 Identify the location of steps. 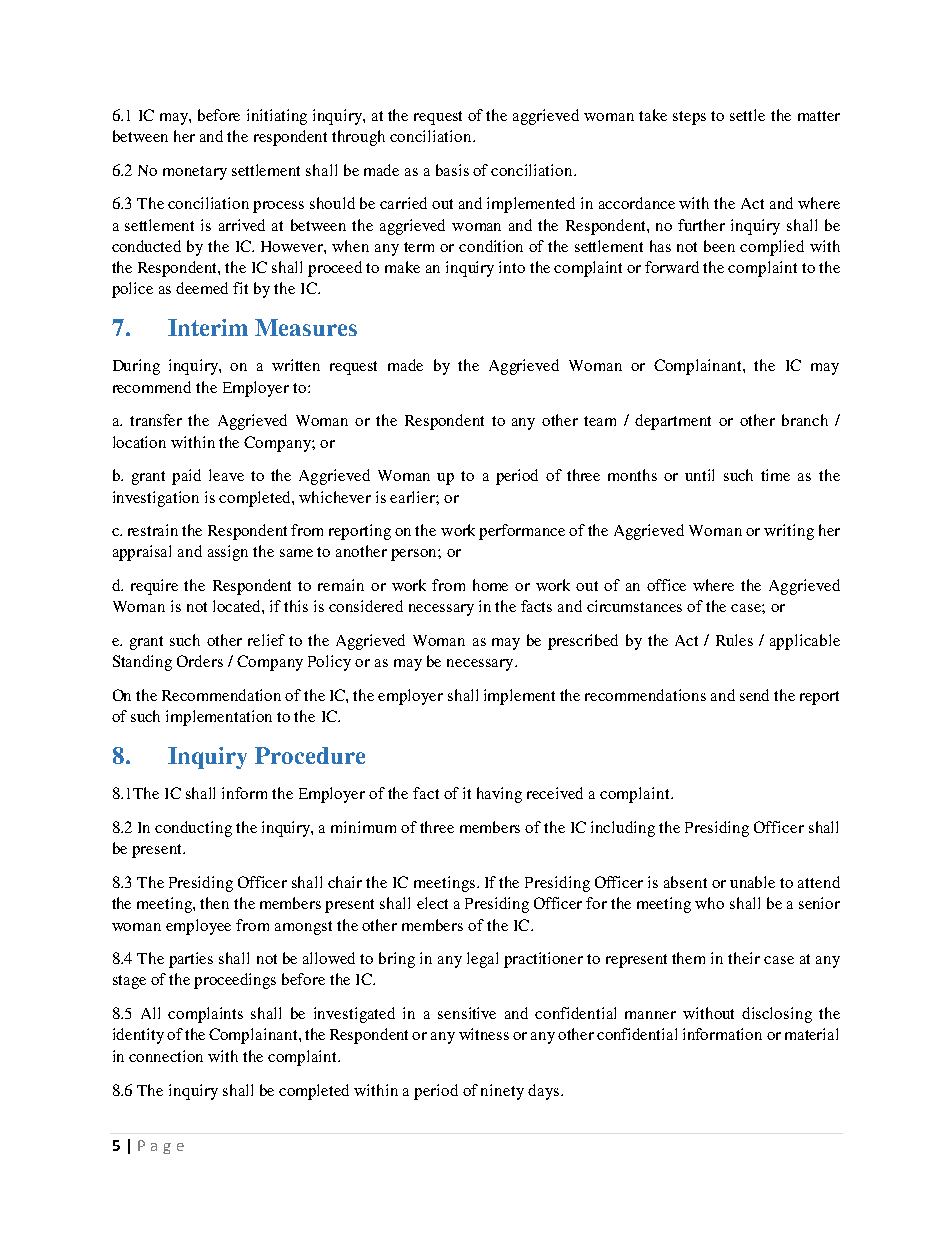
(689, 118).
